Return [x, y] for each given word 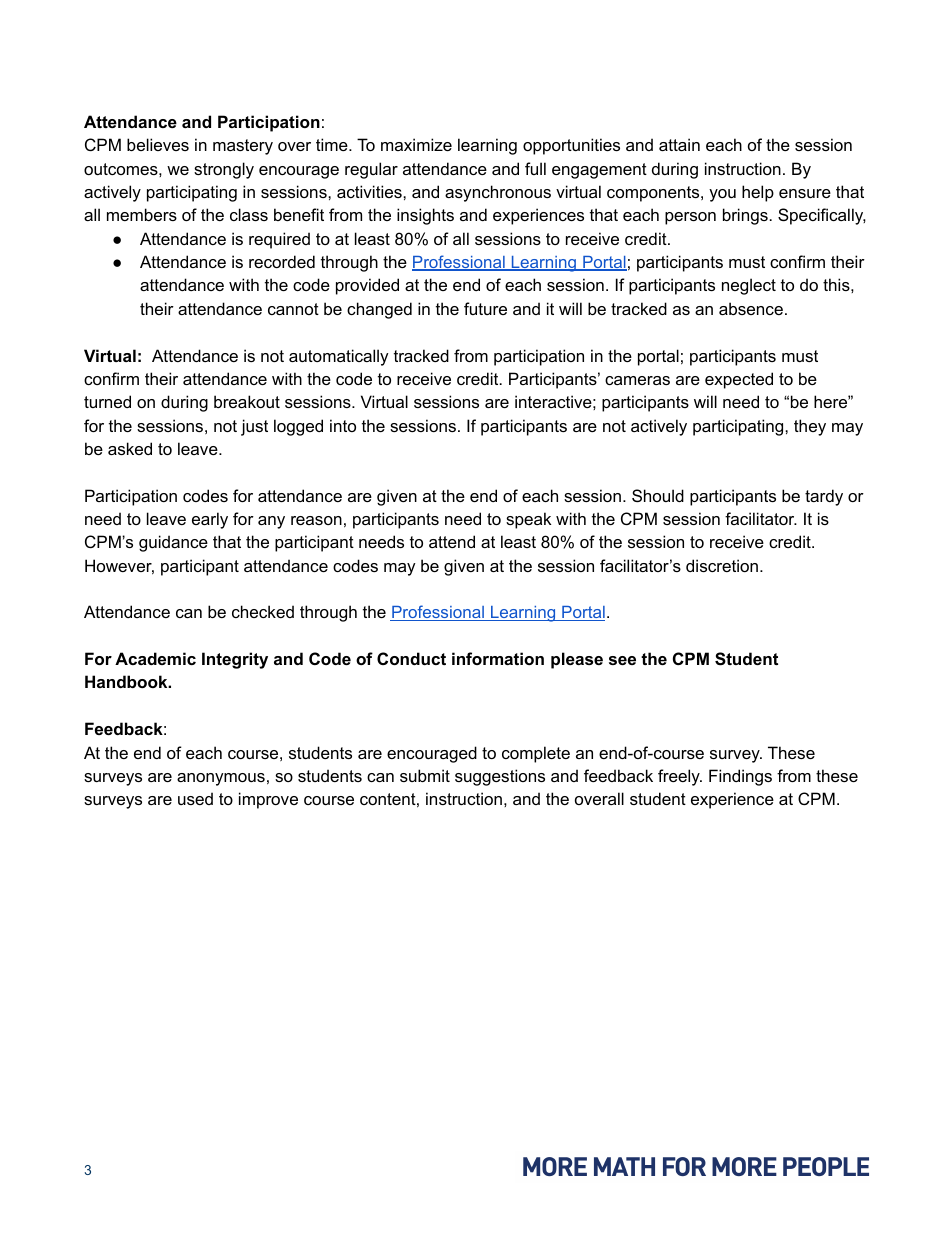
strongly [224, 170]
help [758, 193]
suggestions [500, 777]
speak [528, 520]
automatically [339, 357]
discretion [722, 565]
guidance [173, 543]
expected [739, 380]
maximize [416, 144]
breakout [247, 401]
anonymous [221, 779]
